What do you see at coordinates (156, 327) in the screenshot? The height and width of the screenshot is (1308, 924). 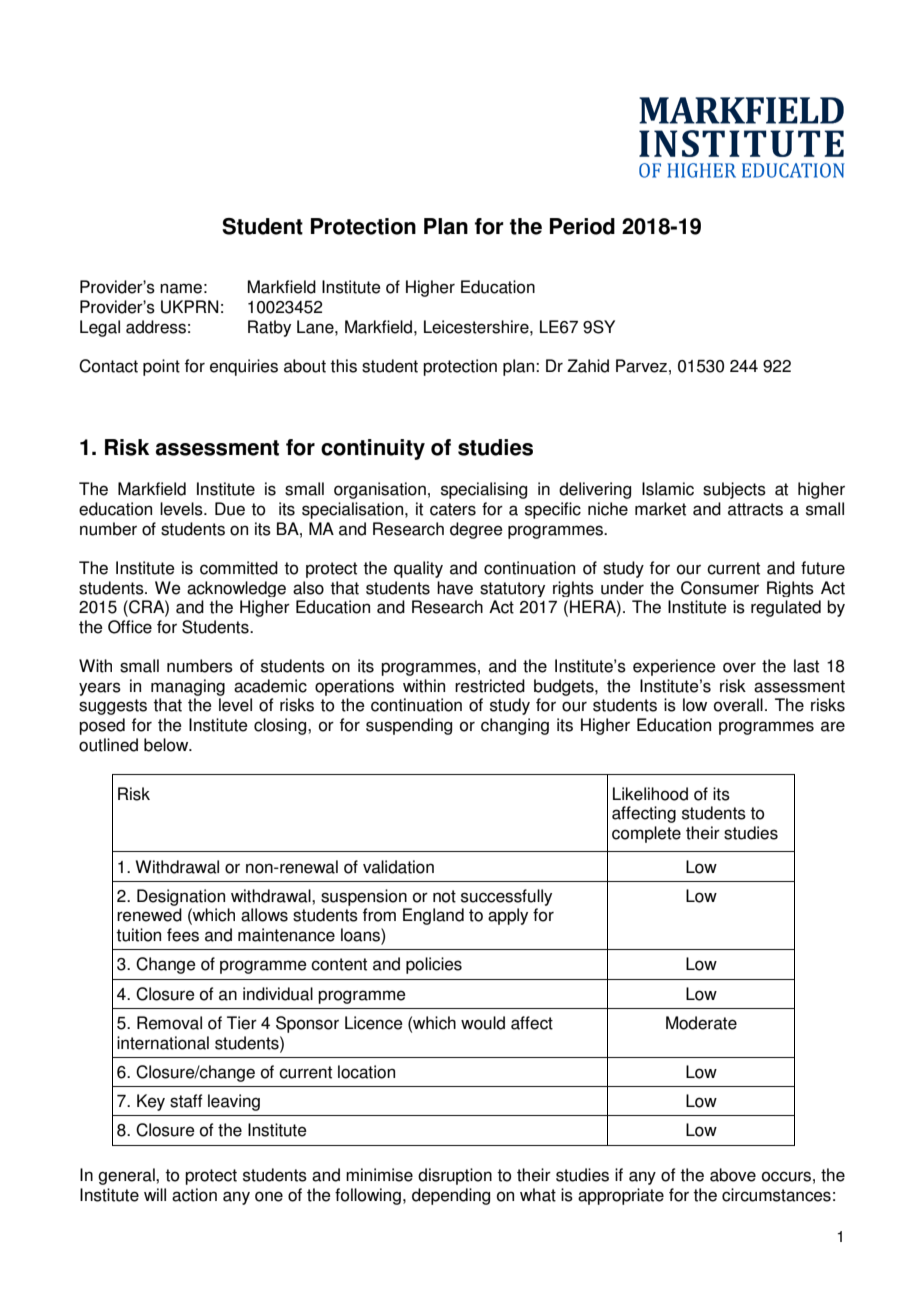 I see `address` at bounding box center [156, 327].
